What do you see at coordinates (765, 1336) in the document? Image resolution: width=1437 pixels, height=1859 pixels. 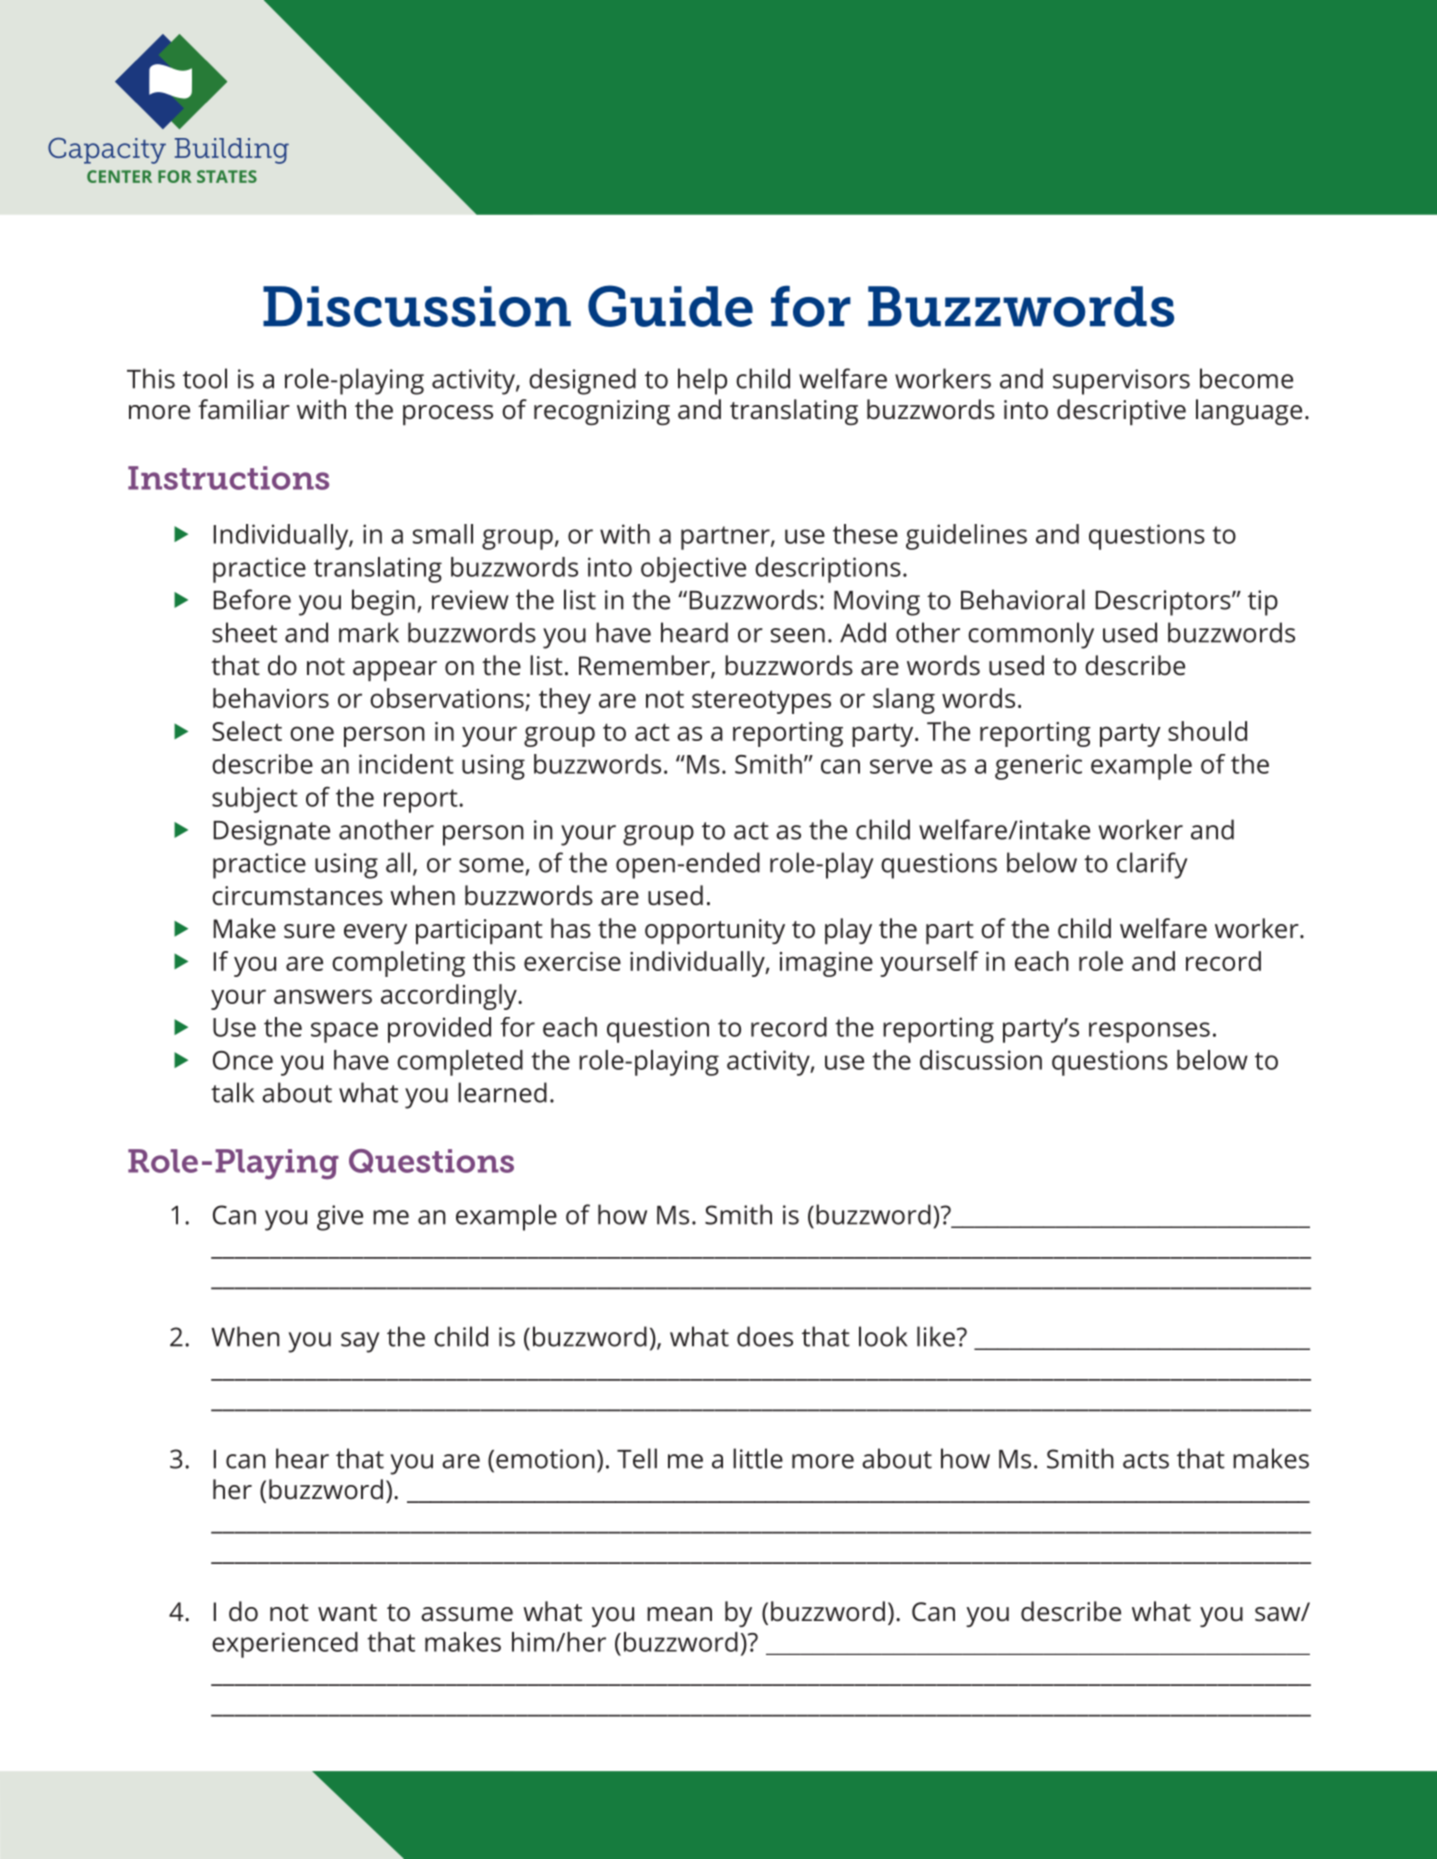 I see `does` at bounding box center [765, 1336].
